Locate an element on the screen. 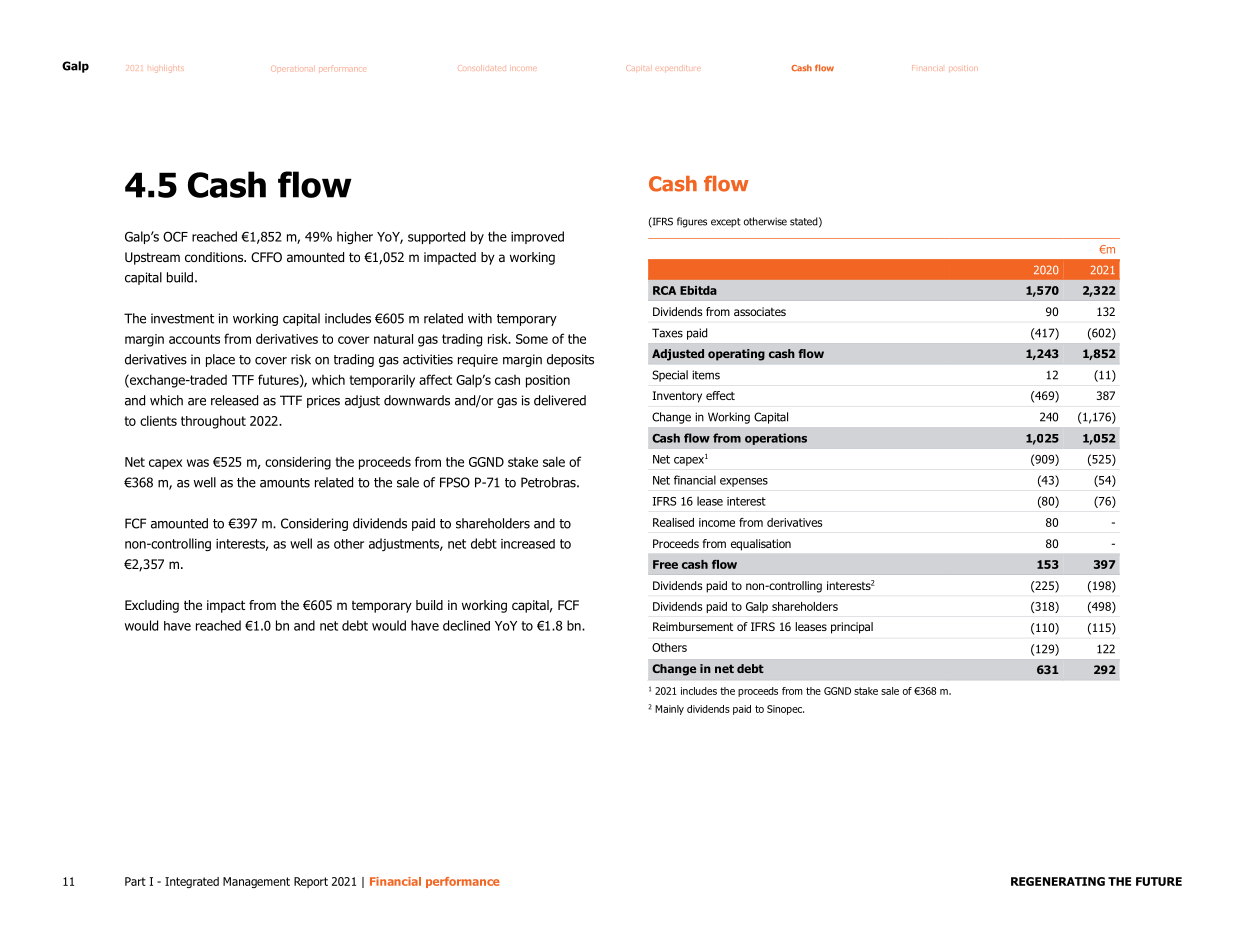 This screenshot has height=952, width=1244. operations is located at coordinates (776, 439).
